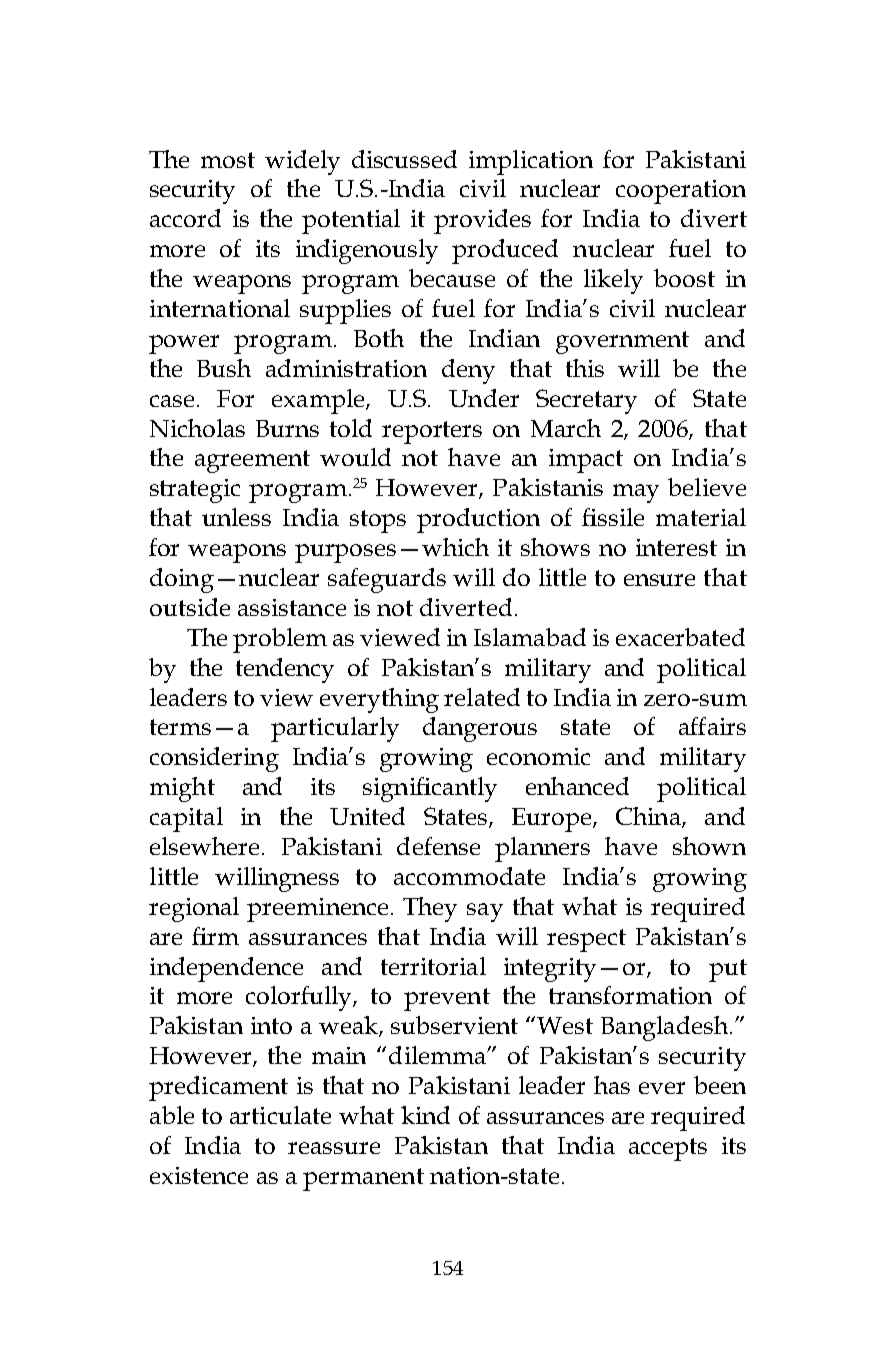 The image size is (896, 1345). What do you see at coordinates (586, 940) in the document?
I see `respect` at bounding box center [586, 940].
